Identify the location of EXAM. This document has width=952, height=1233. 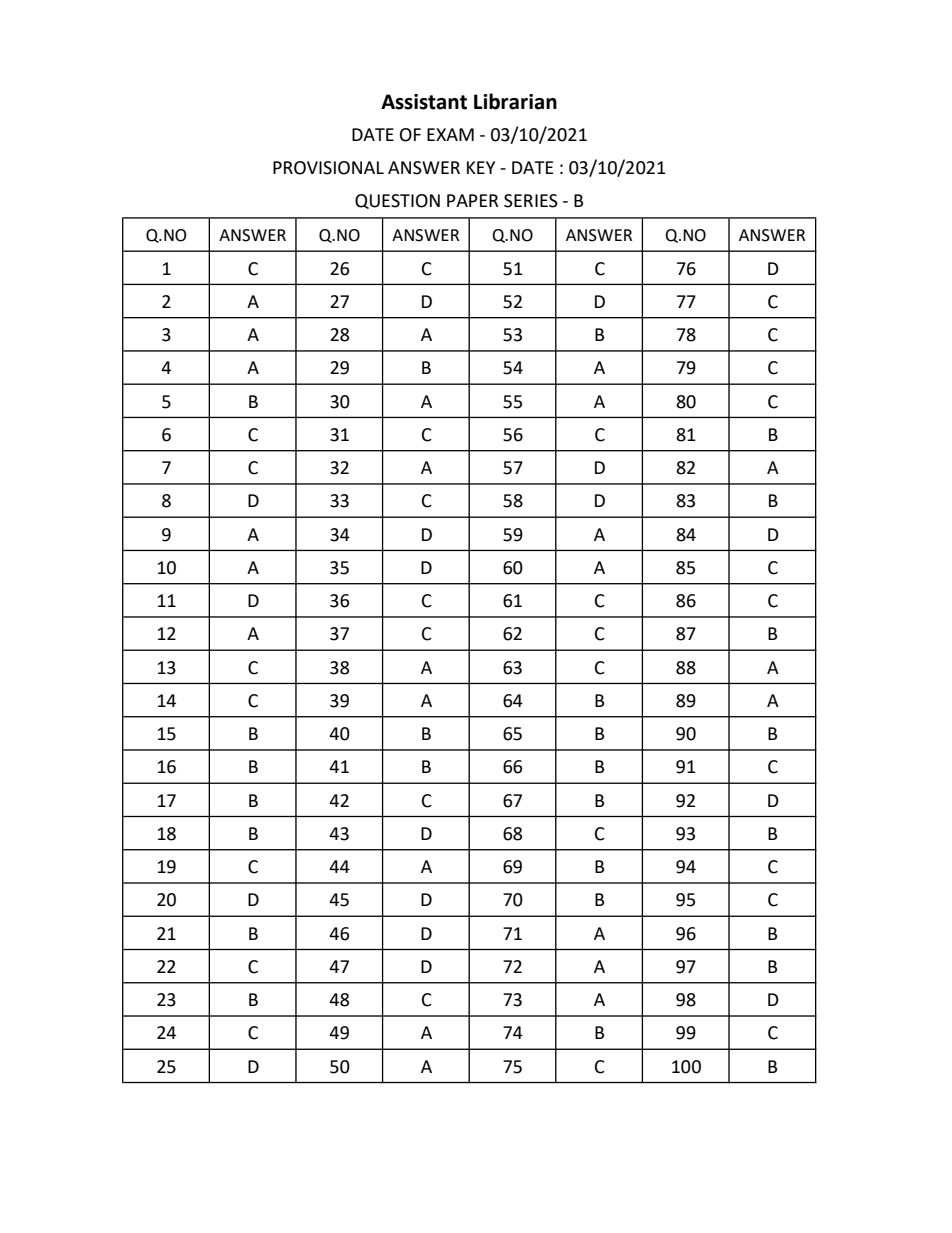
(450, 134).
